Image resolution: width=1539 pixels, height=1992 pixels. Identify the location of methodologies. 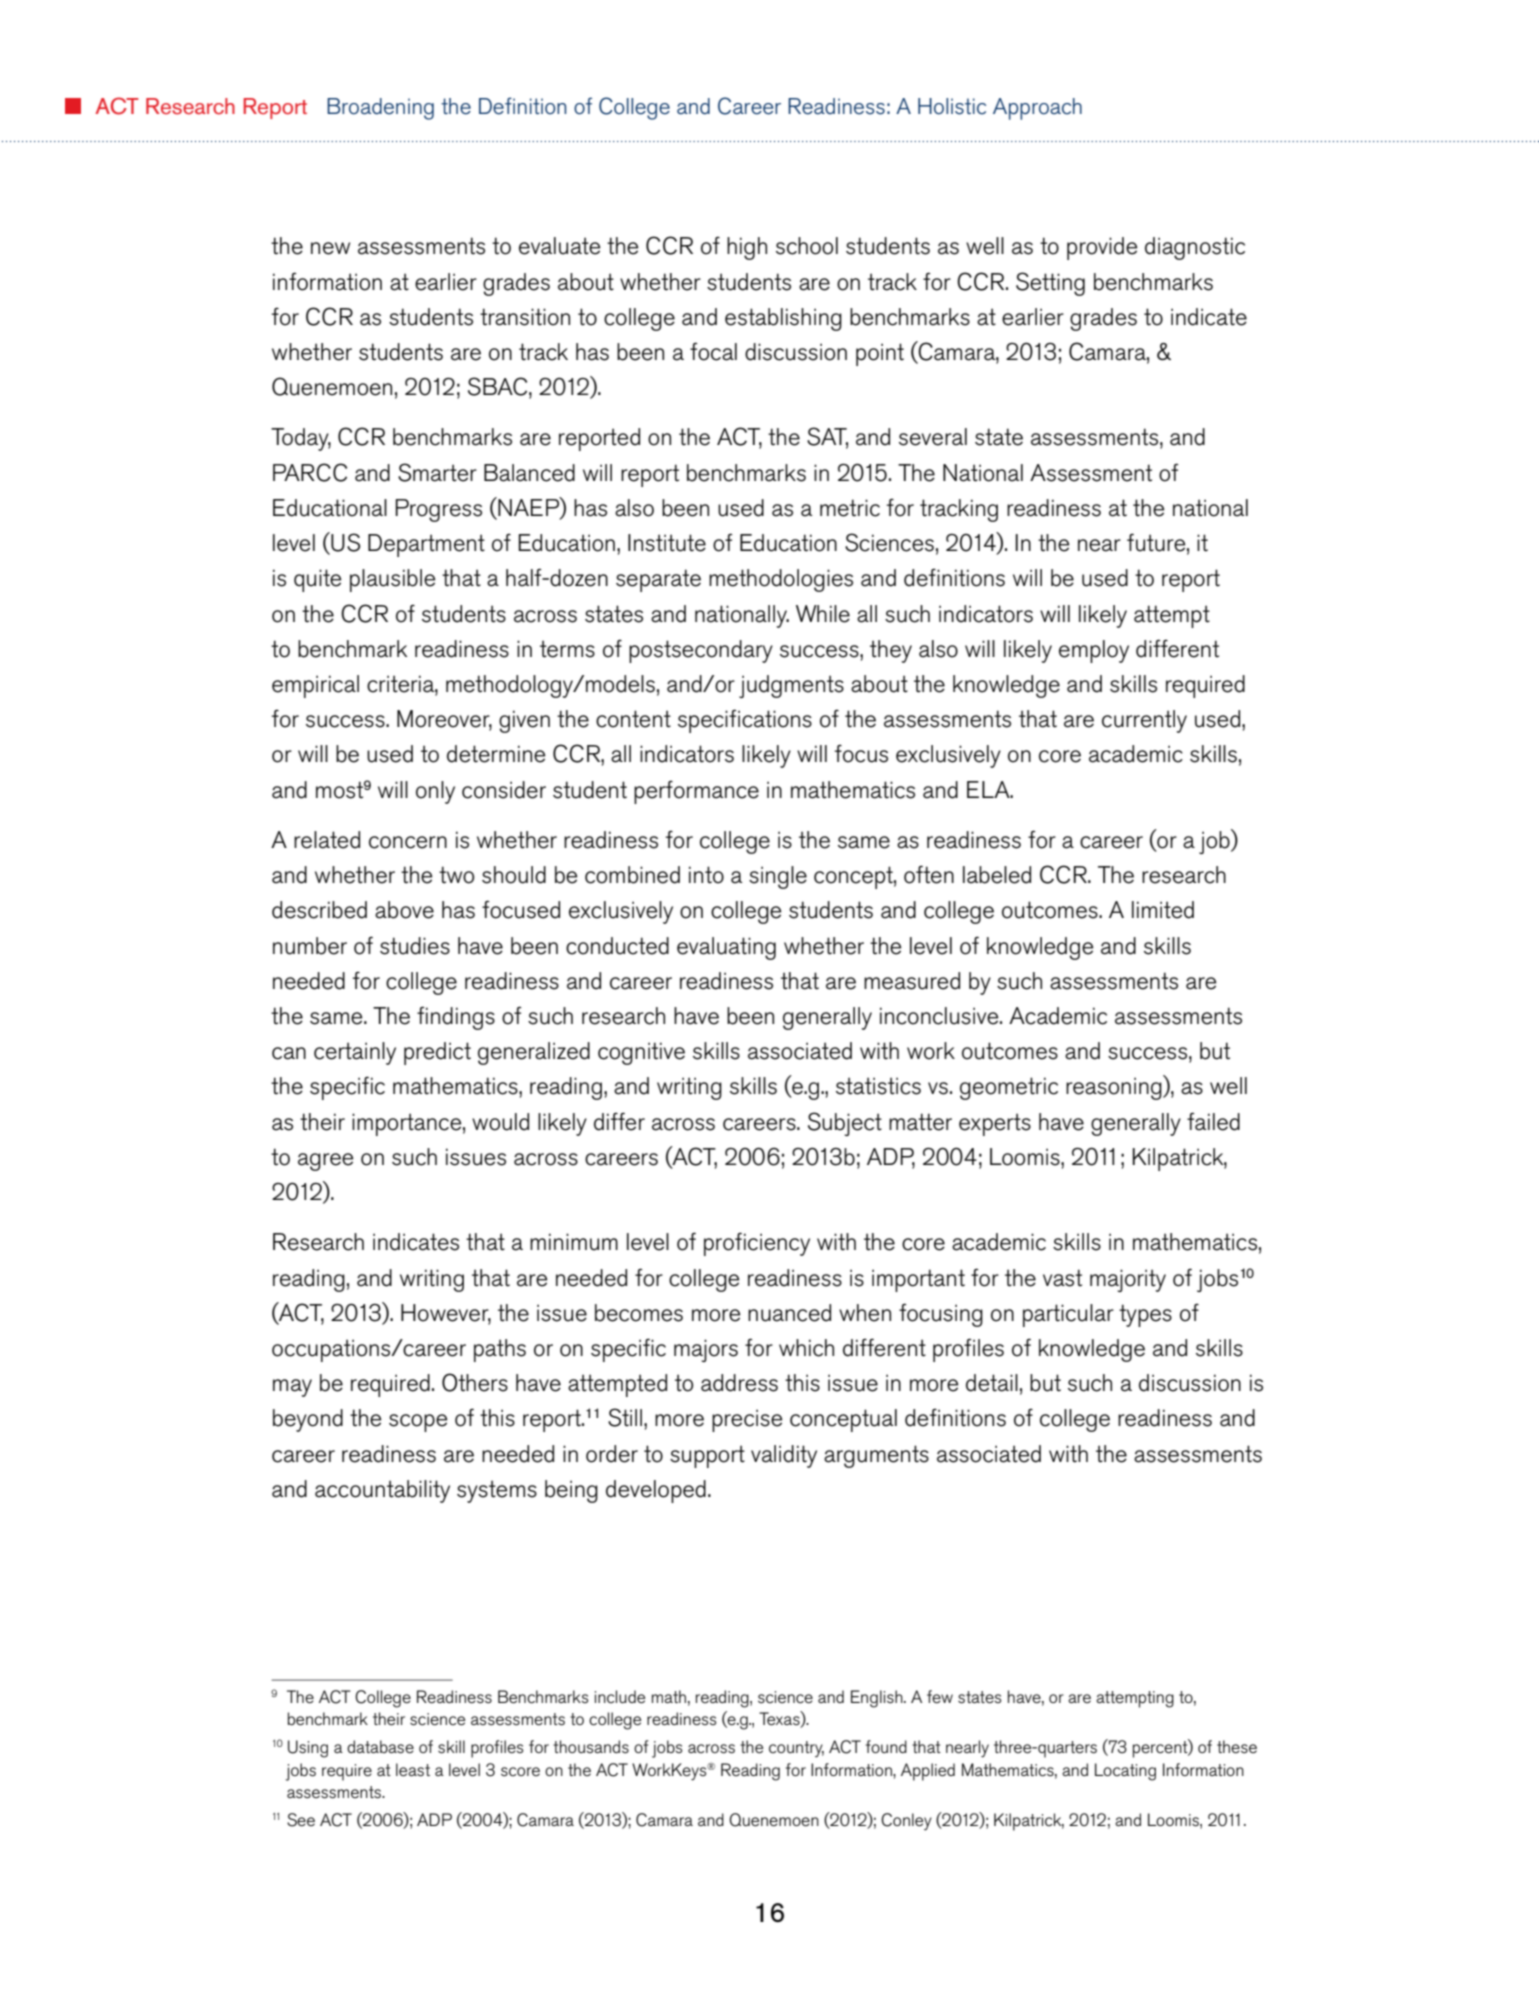
(781, 580).
